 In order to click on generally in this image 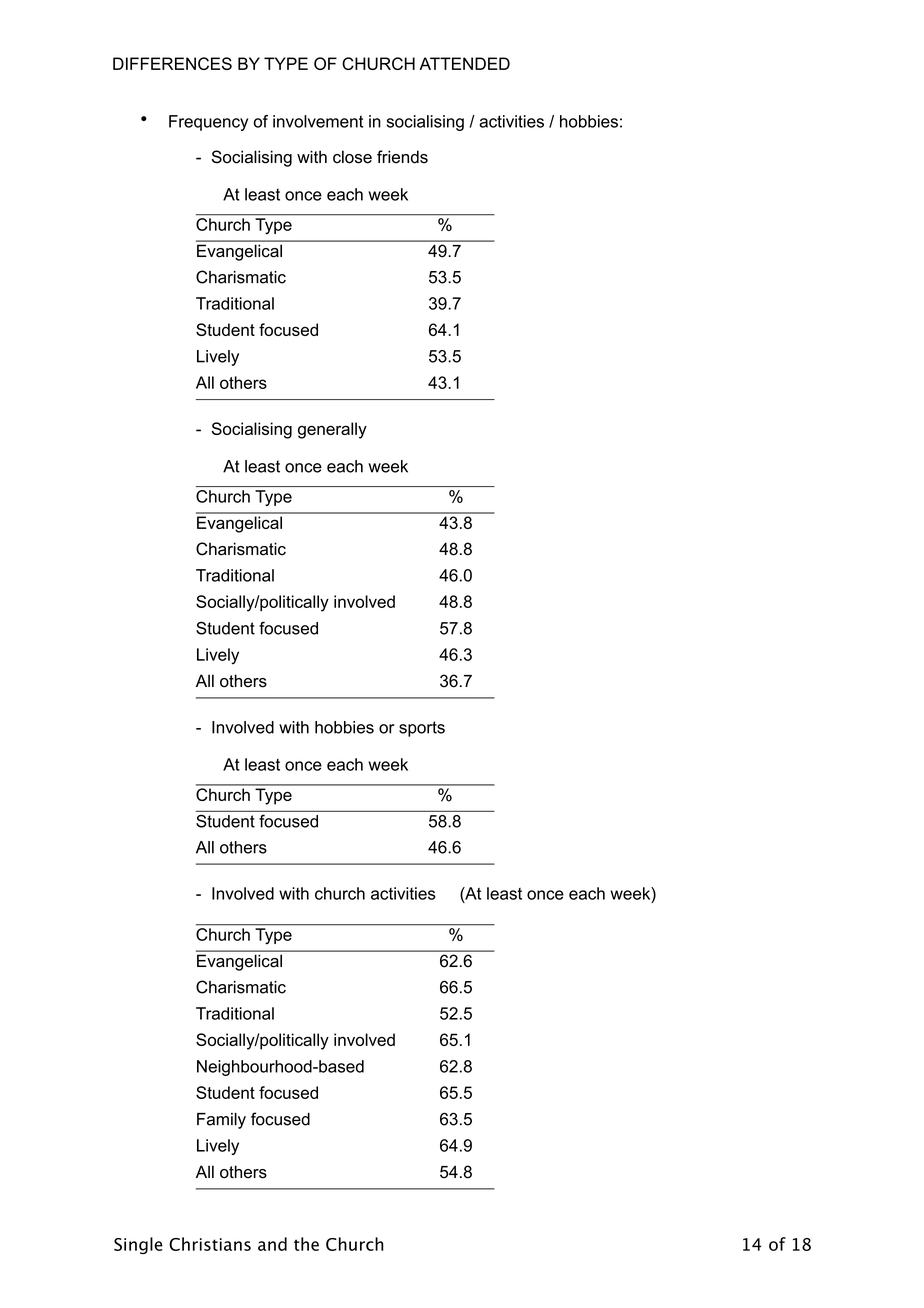, I will do `click(332, 430)`.
